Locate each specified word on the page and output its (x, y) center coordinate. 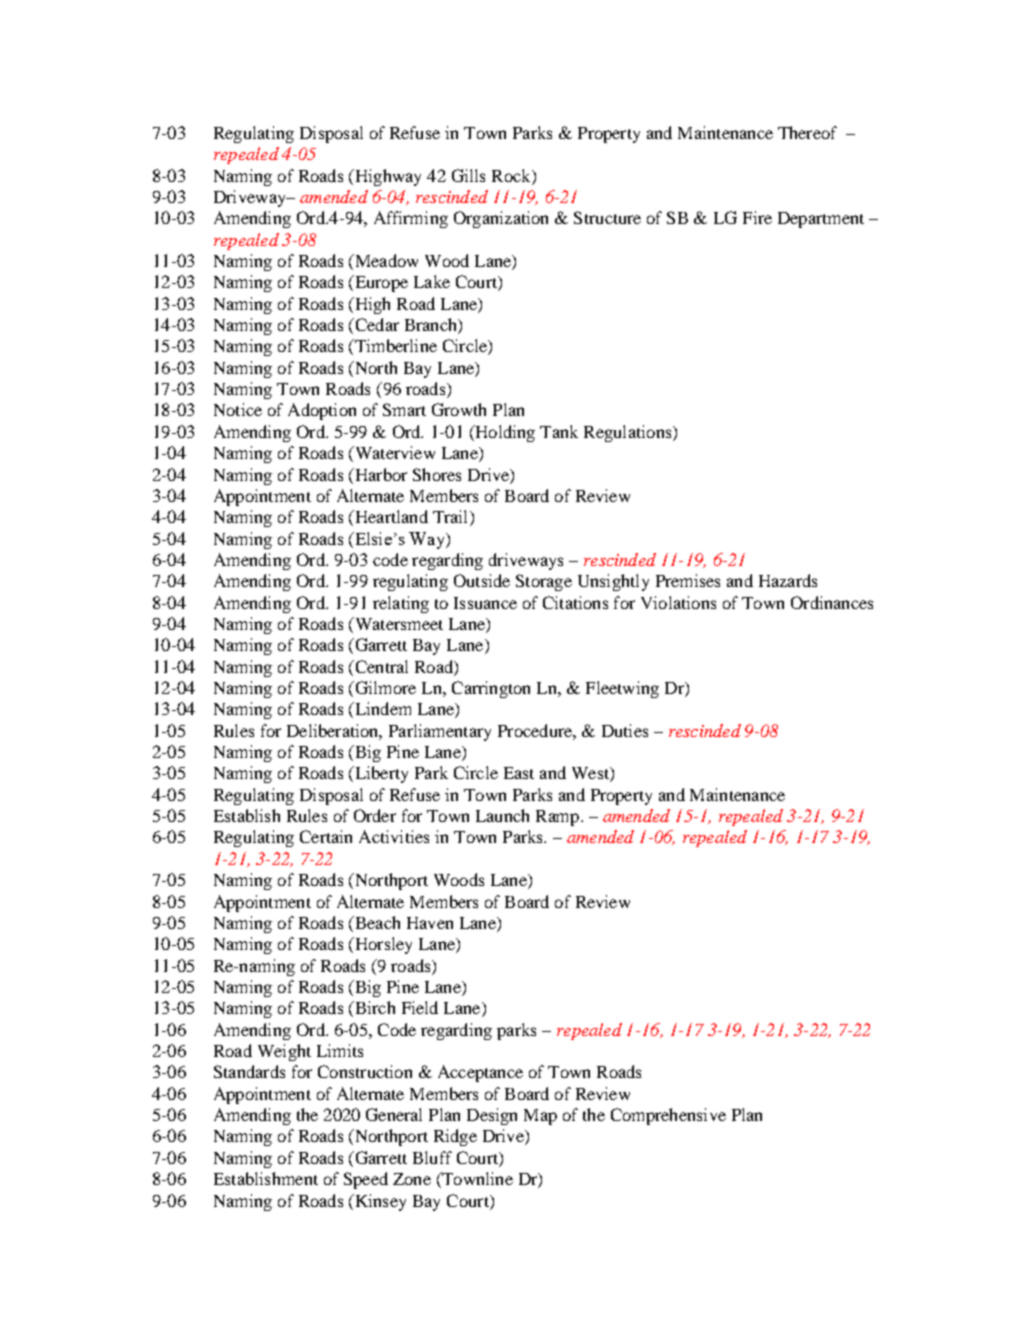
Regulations (629, 433)
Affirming (411, 219)
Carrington (491, 689)
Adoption (322, 411)
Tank (559, 431)
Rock (512, 175)
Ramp (557, 818)
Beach (376, 922)
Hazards (788, 580)
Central (380, 666)
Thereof (807, 132)
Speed (366, 1180)
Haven (430, 923)
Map (540, 1117)
